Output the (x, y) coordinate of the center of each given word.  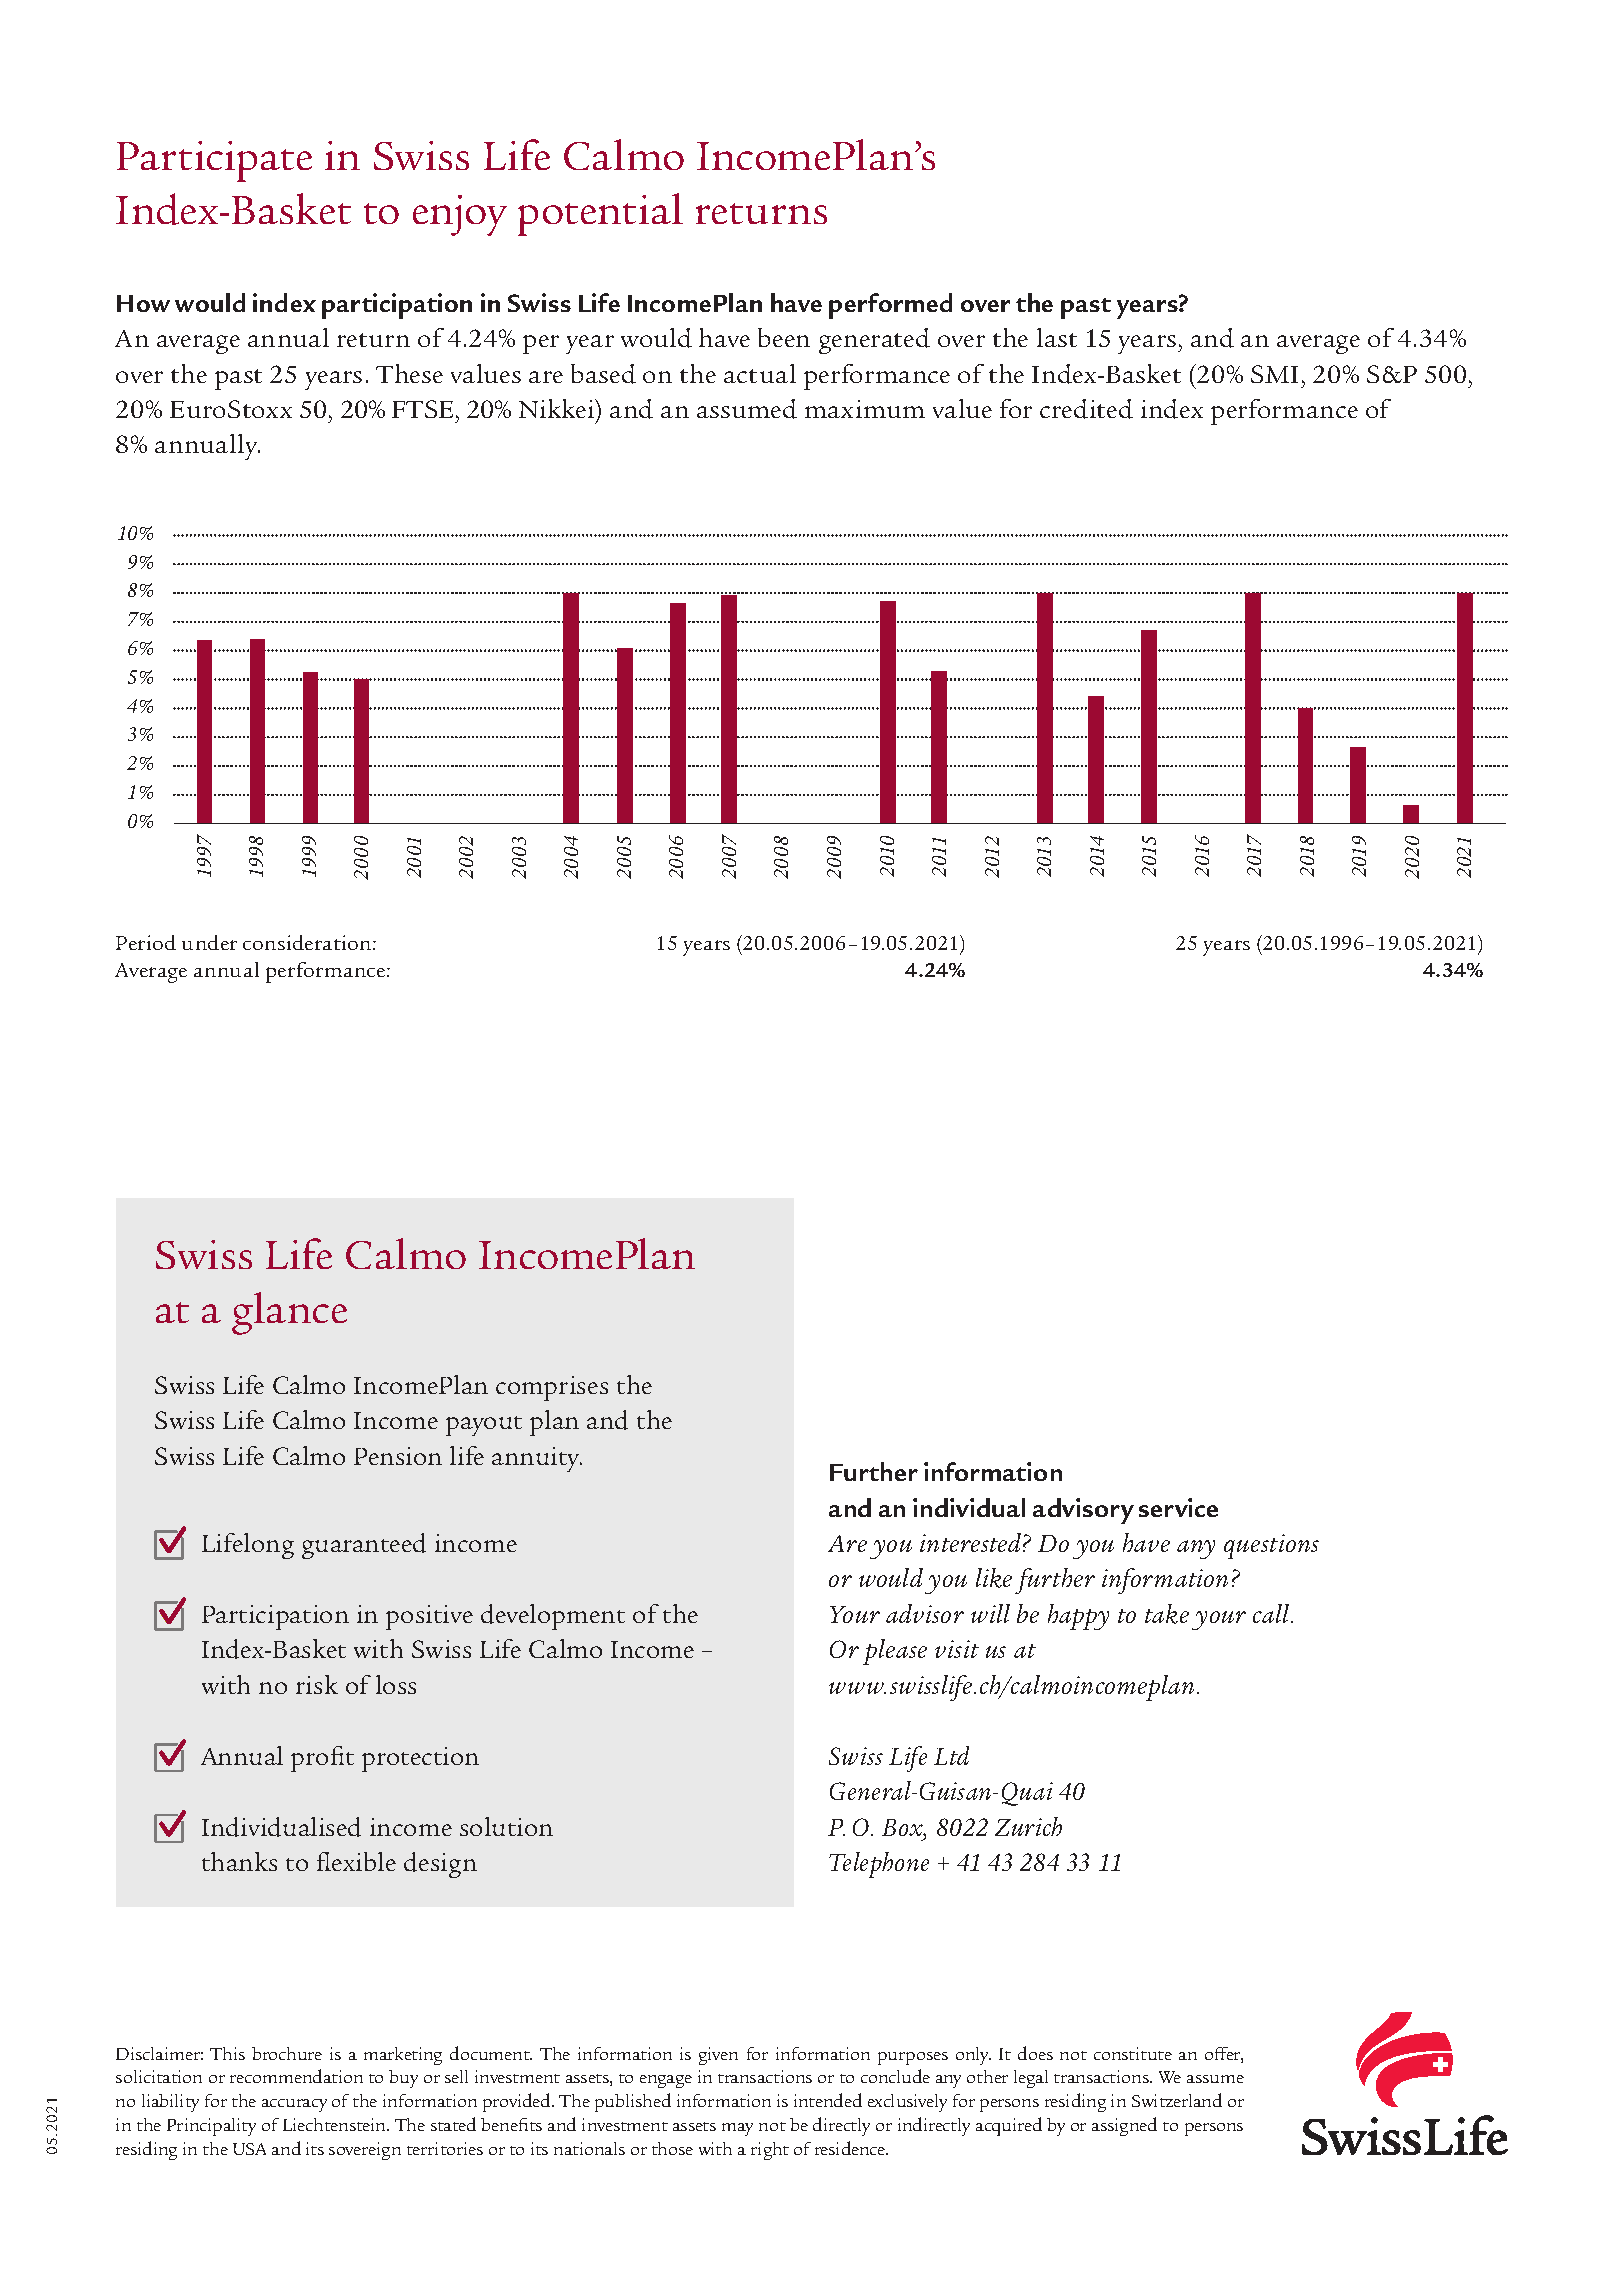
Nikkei (558, 408)
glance (289, 1313)
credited (1086, 409)
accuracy (294, 2105)
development (553, 1617)
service (1178, 1507)
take (1167, 1614)
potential (600, 214)
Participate (214, 161)
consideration (308, 942)
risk (317, 1684)
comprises (552, 1388)
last (1057, 337)
